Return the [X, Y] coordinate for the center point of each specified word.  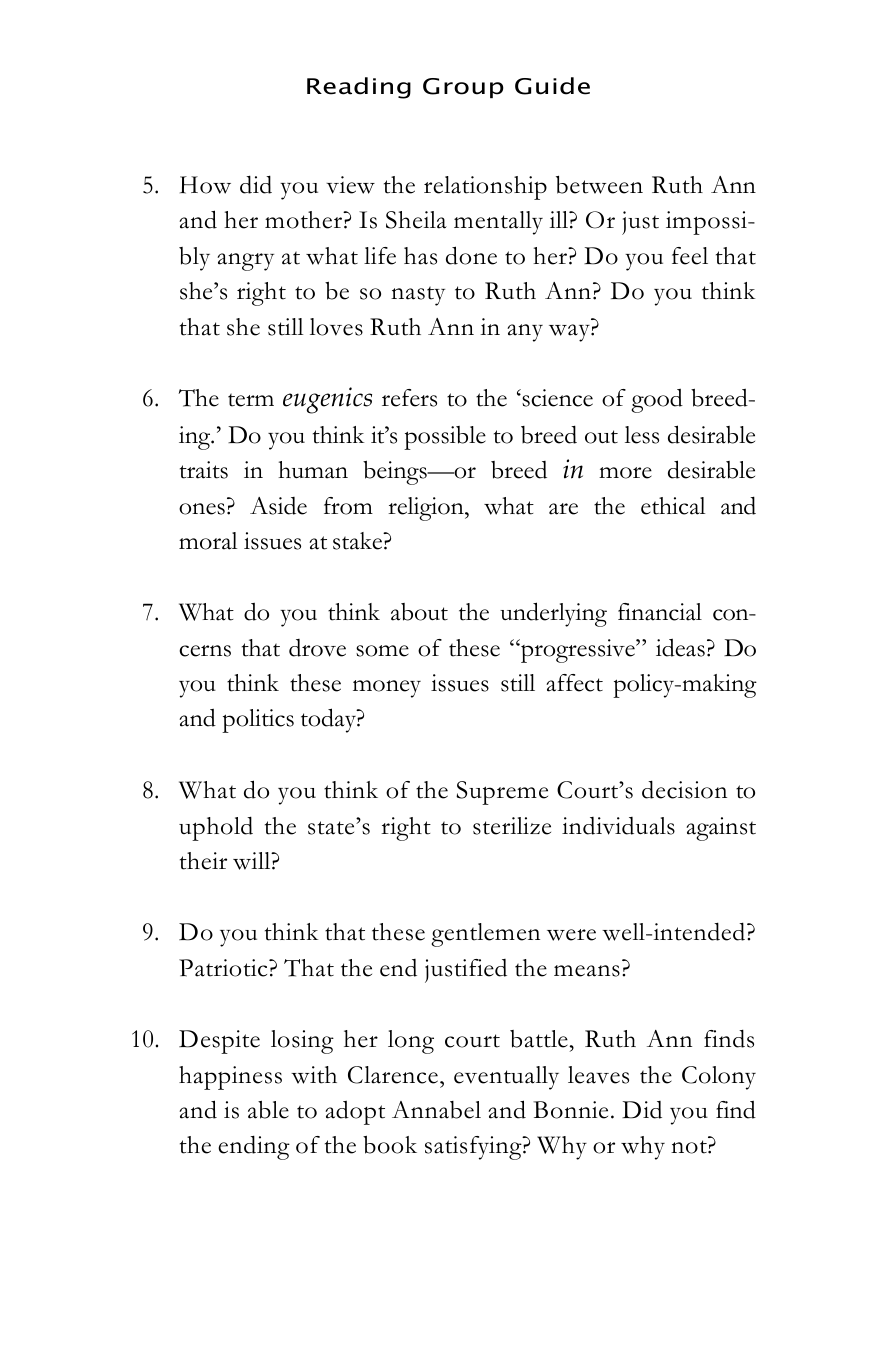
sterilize [512, 826]
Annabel [436, 1110]
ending [254, 1147]
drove [317, 648]
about [419, 612]
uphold [216, 828]
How [205, 185]
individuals [618, 826]
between [599, 184]
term [251, 400]
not [690, 1147]
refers [409, 398]
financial [660, 612]
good [657, 401]
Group [463, 88]
